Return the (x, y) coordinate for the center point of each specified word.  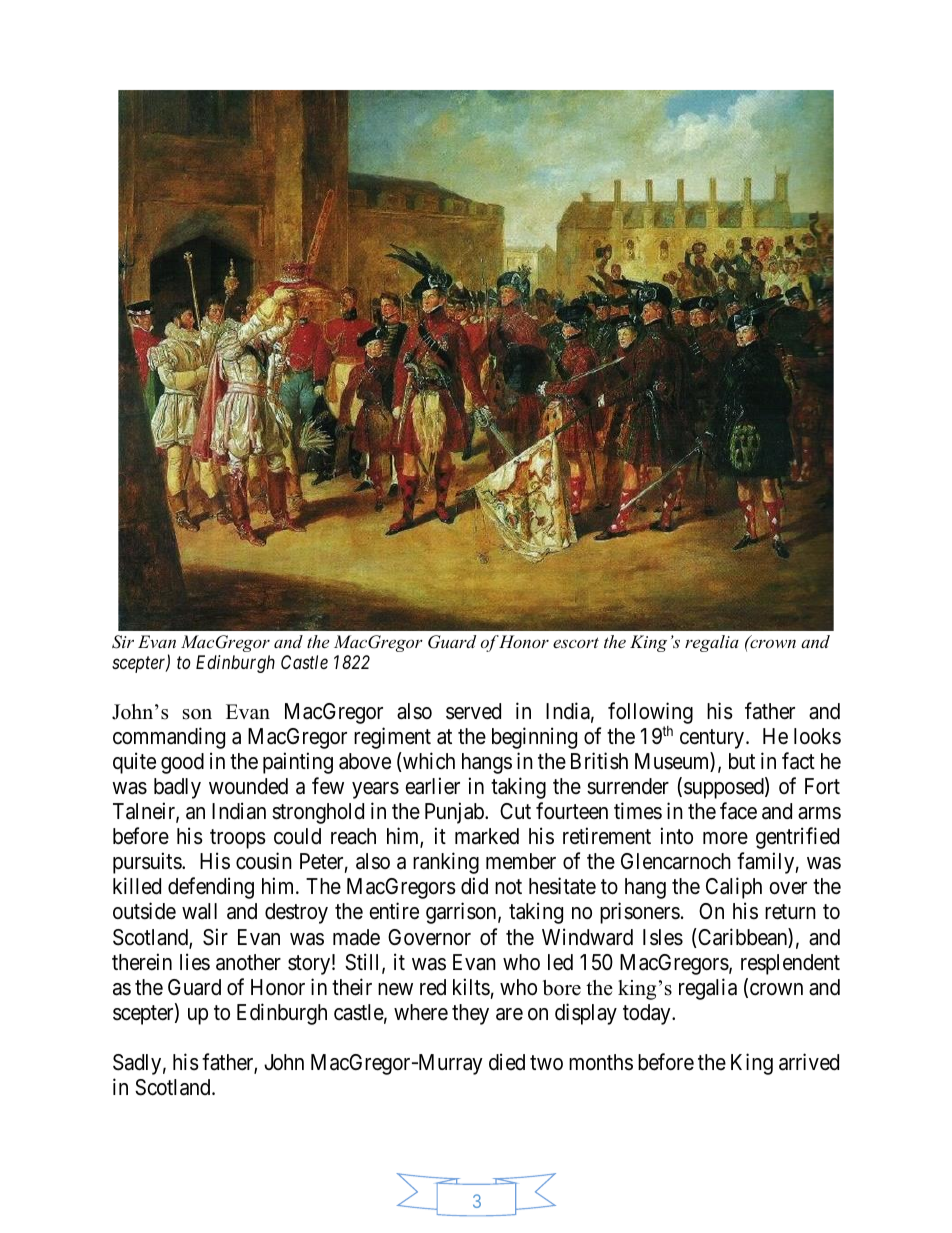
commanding (169, 738)
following (650, 714)
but (742, 761)
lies (195, 962)
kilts (471, 987)
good (182, 763)
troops (238, 839)
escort (576, 642)
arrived (809, 1062)
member (521, 861)
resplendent (790, 964)
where (421, 1012)
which (428, 762)
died (507, 1062)
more (725, 838)
